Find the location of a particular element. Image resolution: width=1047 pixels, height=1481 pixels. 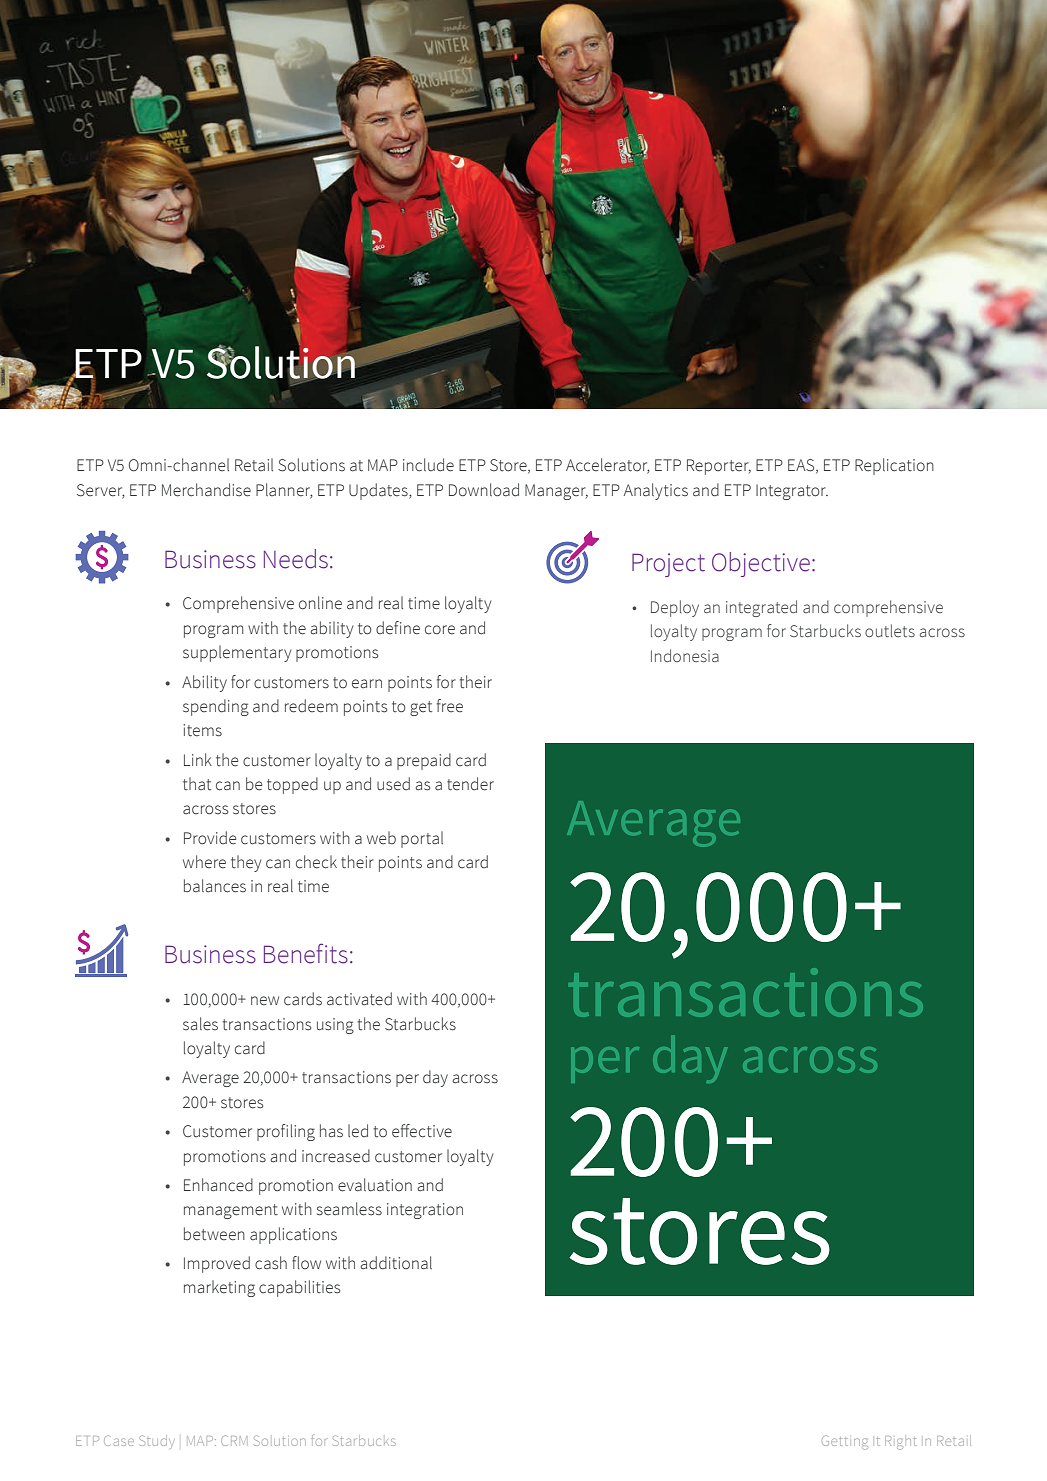

profiling is located at coordinates (286, 1132).
